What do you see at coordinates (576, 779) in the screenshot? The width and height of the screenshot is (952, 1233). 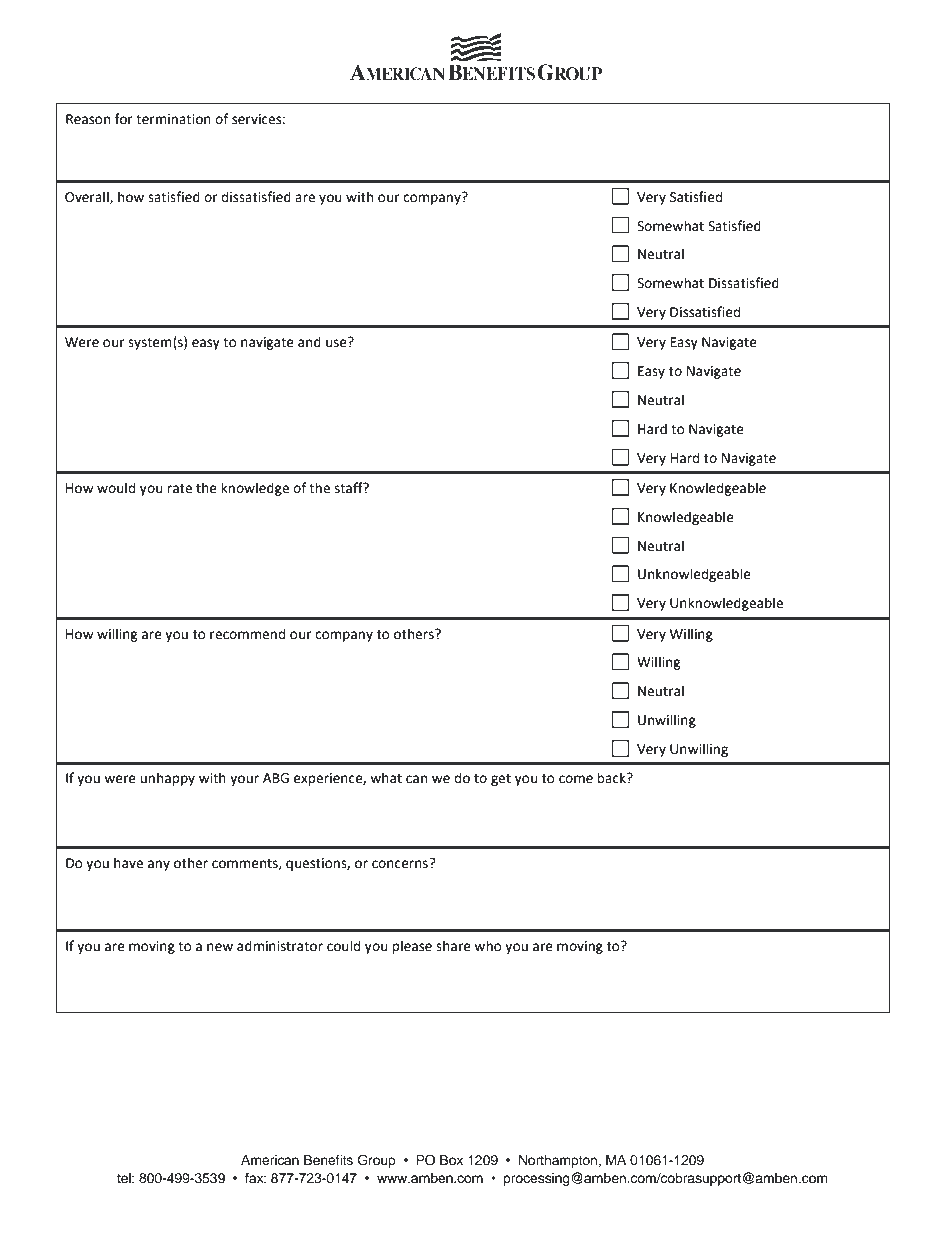 I see `come` at bounding box center [576, 779].
